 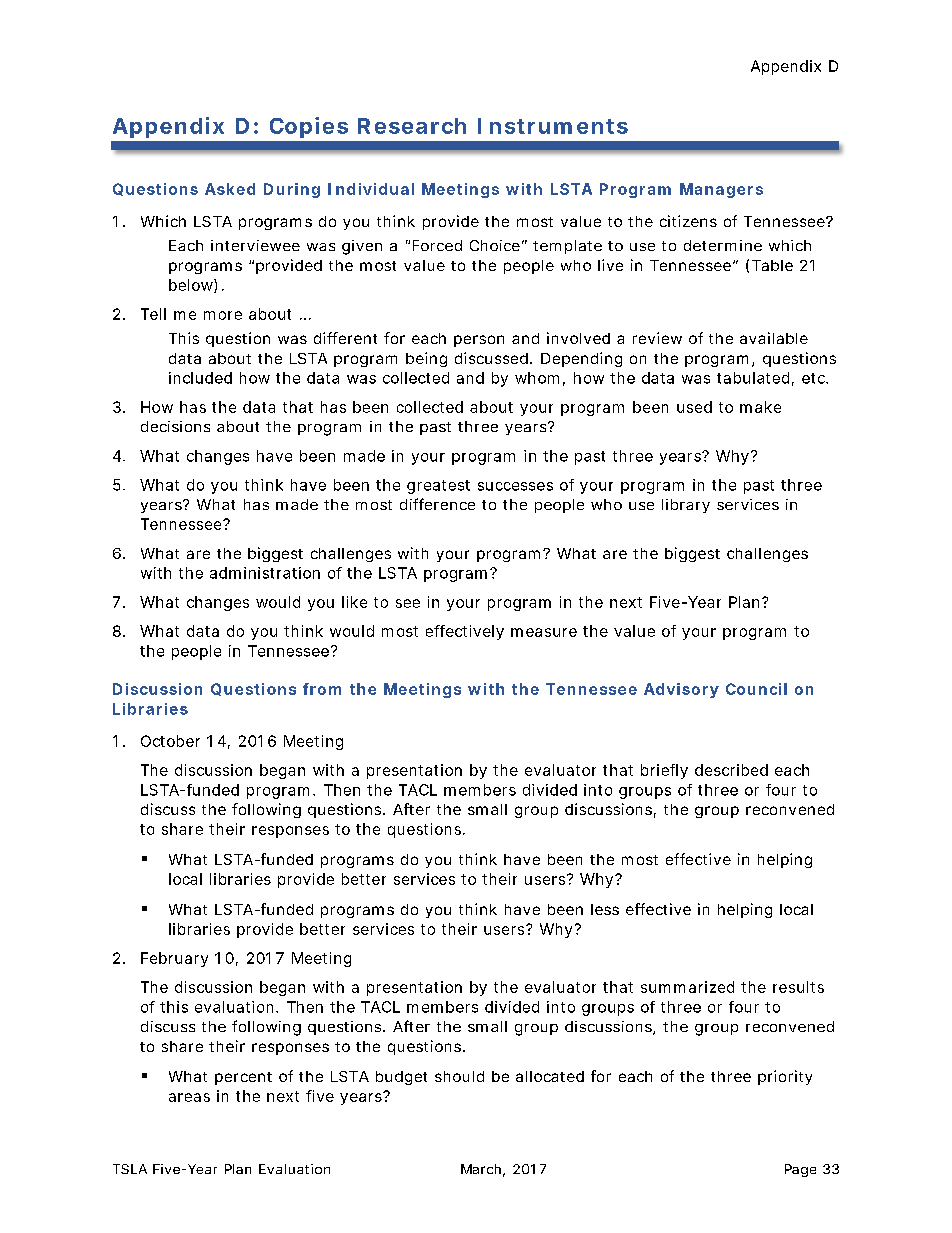 What do you see at coordinates (800, 1170) in the image?
I see `Page` at bounding box center [800, 1170].
